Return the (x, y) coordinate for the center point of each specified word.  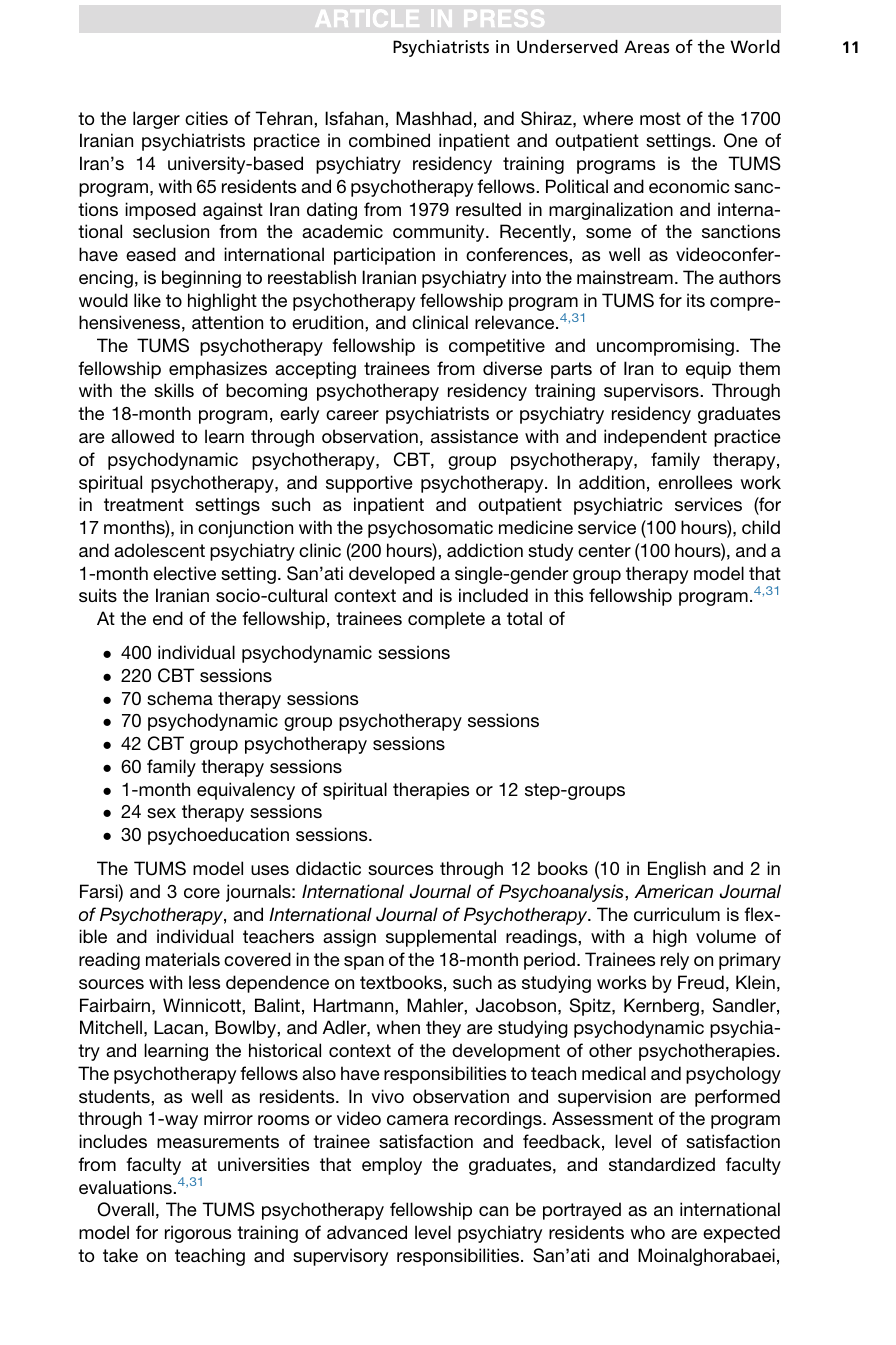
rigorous (198, 1234)
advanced (367, 1232)
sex (161, 813)
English (677, 870)
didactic (328, 868)
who (647, 1232)
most (660, 118)
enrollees (695, 482)
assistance (474, 436)
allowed (142, 436)
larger (156, 120)
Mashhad (434, 118)
